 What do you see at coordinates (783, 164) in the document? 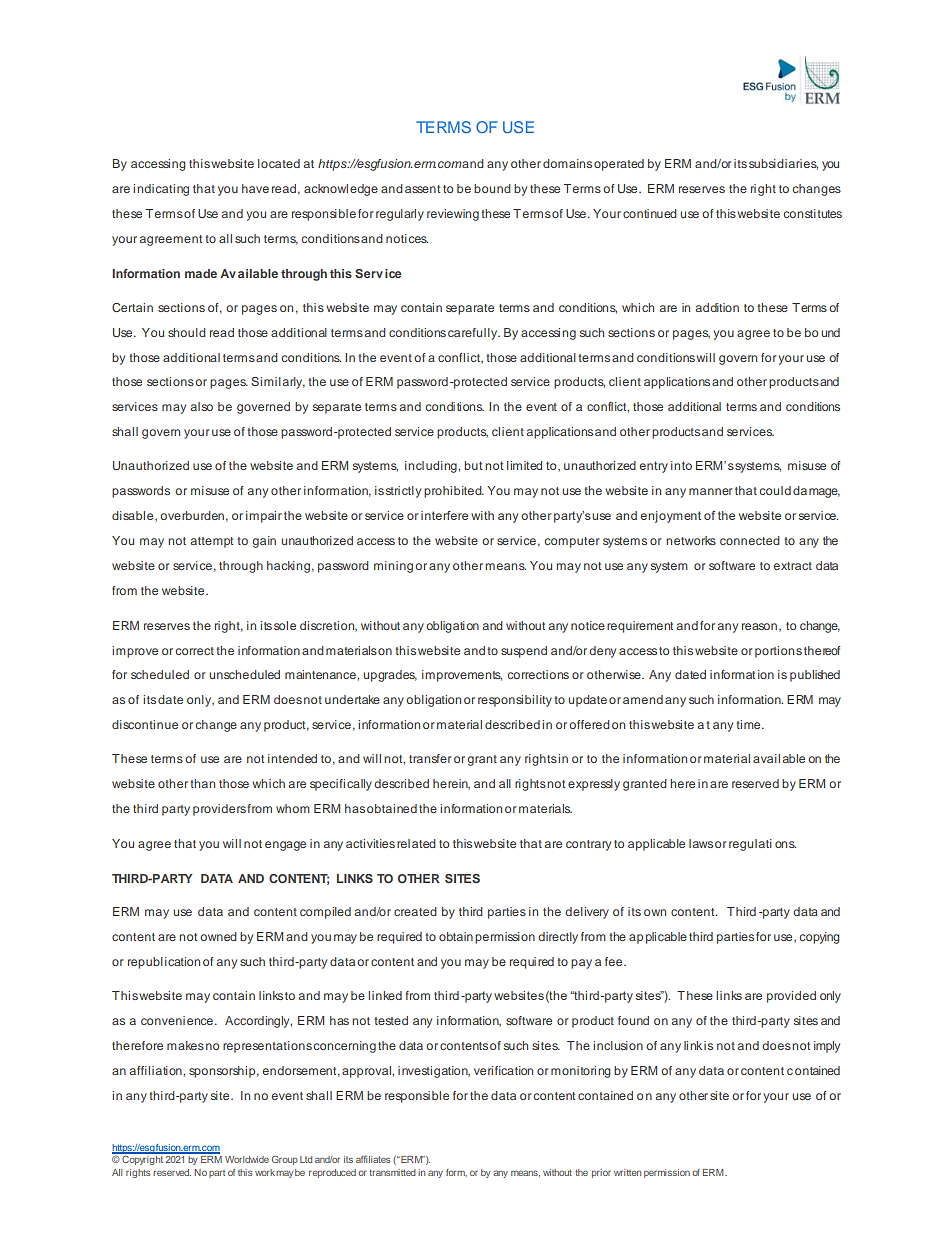
I see `subsidiaries` at bounding box center [783, 164].
